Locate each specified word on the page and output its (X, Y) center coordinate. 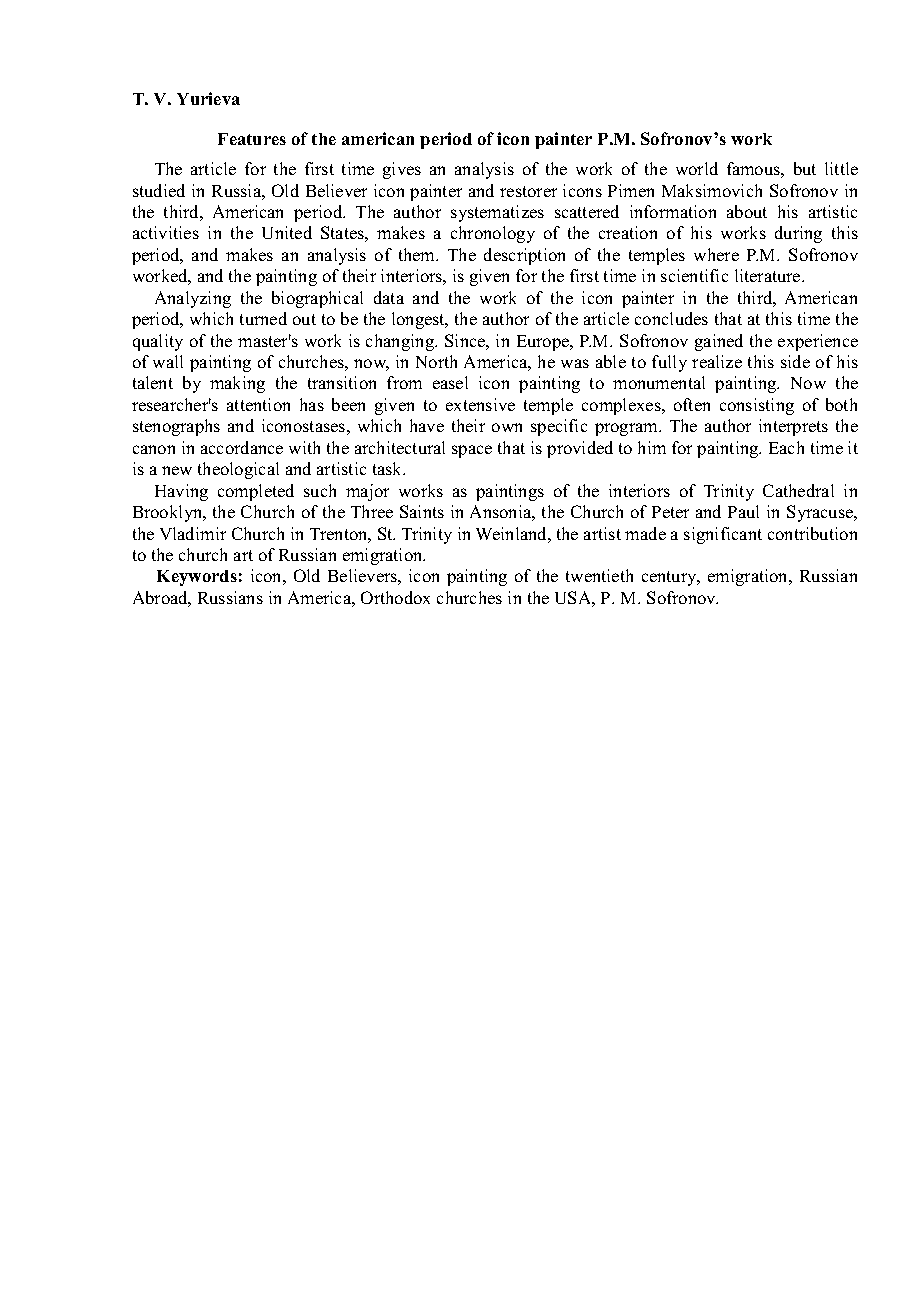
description (524, 256)
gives (402, 170)
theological (238, 470)
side (795, 361)
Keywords (197, 578)
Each (786, 447)
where (716, 254)
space (472, 451)
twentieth (599, 575)
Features (252, 139)
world (697, 168)
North (436, 361)
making (237, 384)
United (287, 232)
